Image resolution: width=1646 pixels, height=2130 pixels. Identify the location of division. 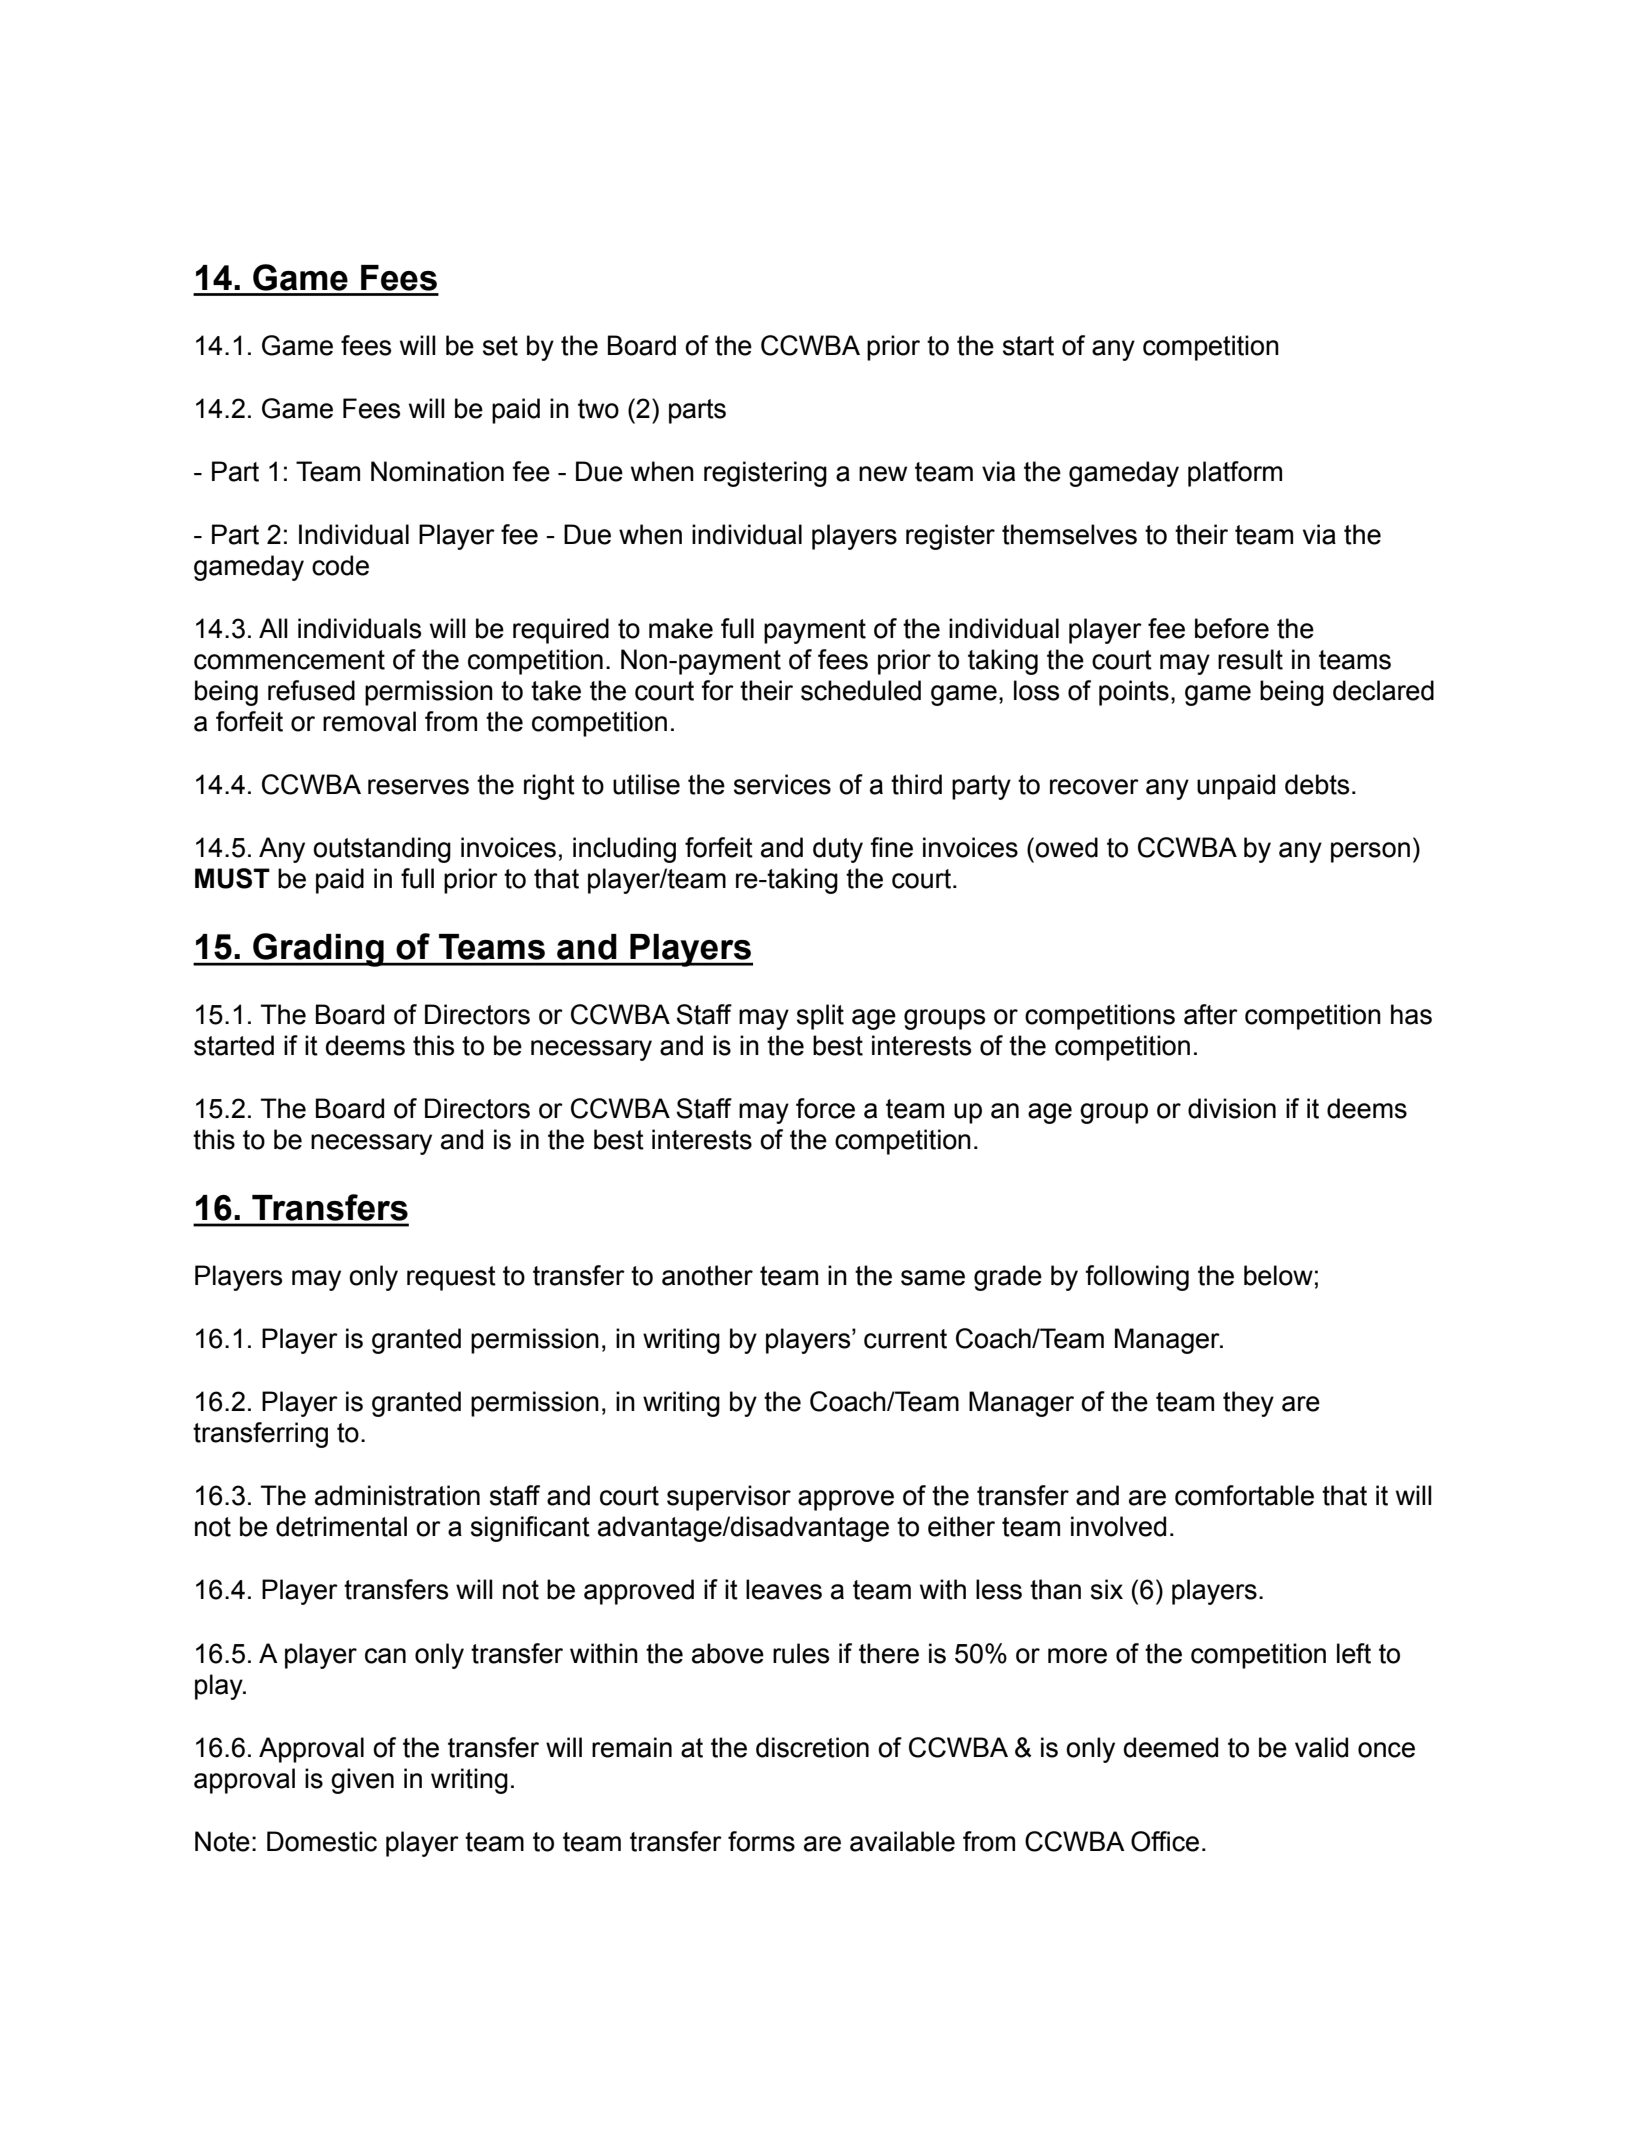
(1232, 1108).
